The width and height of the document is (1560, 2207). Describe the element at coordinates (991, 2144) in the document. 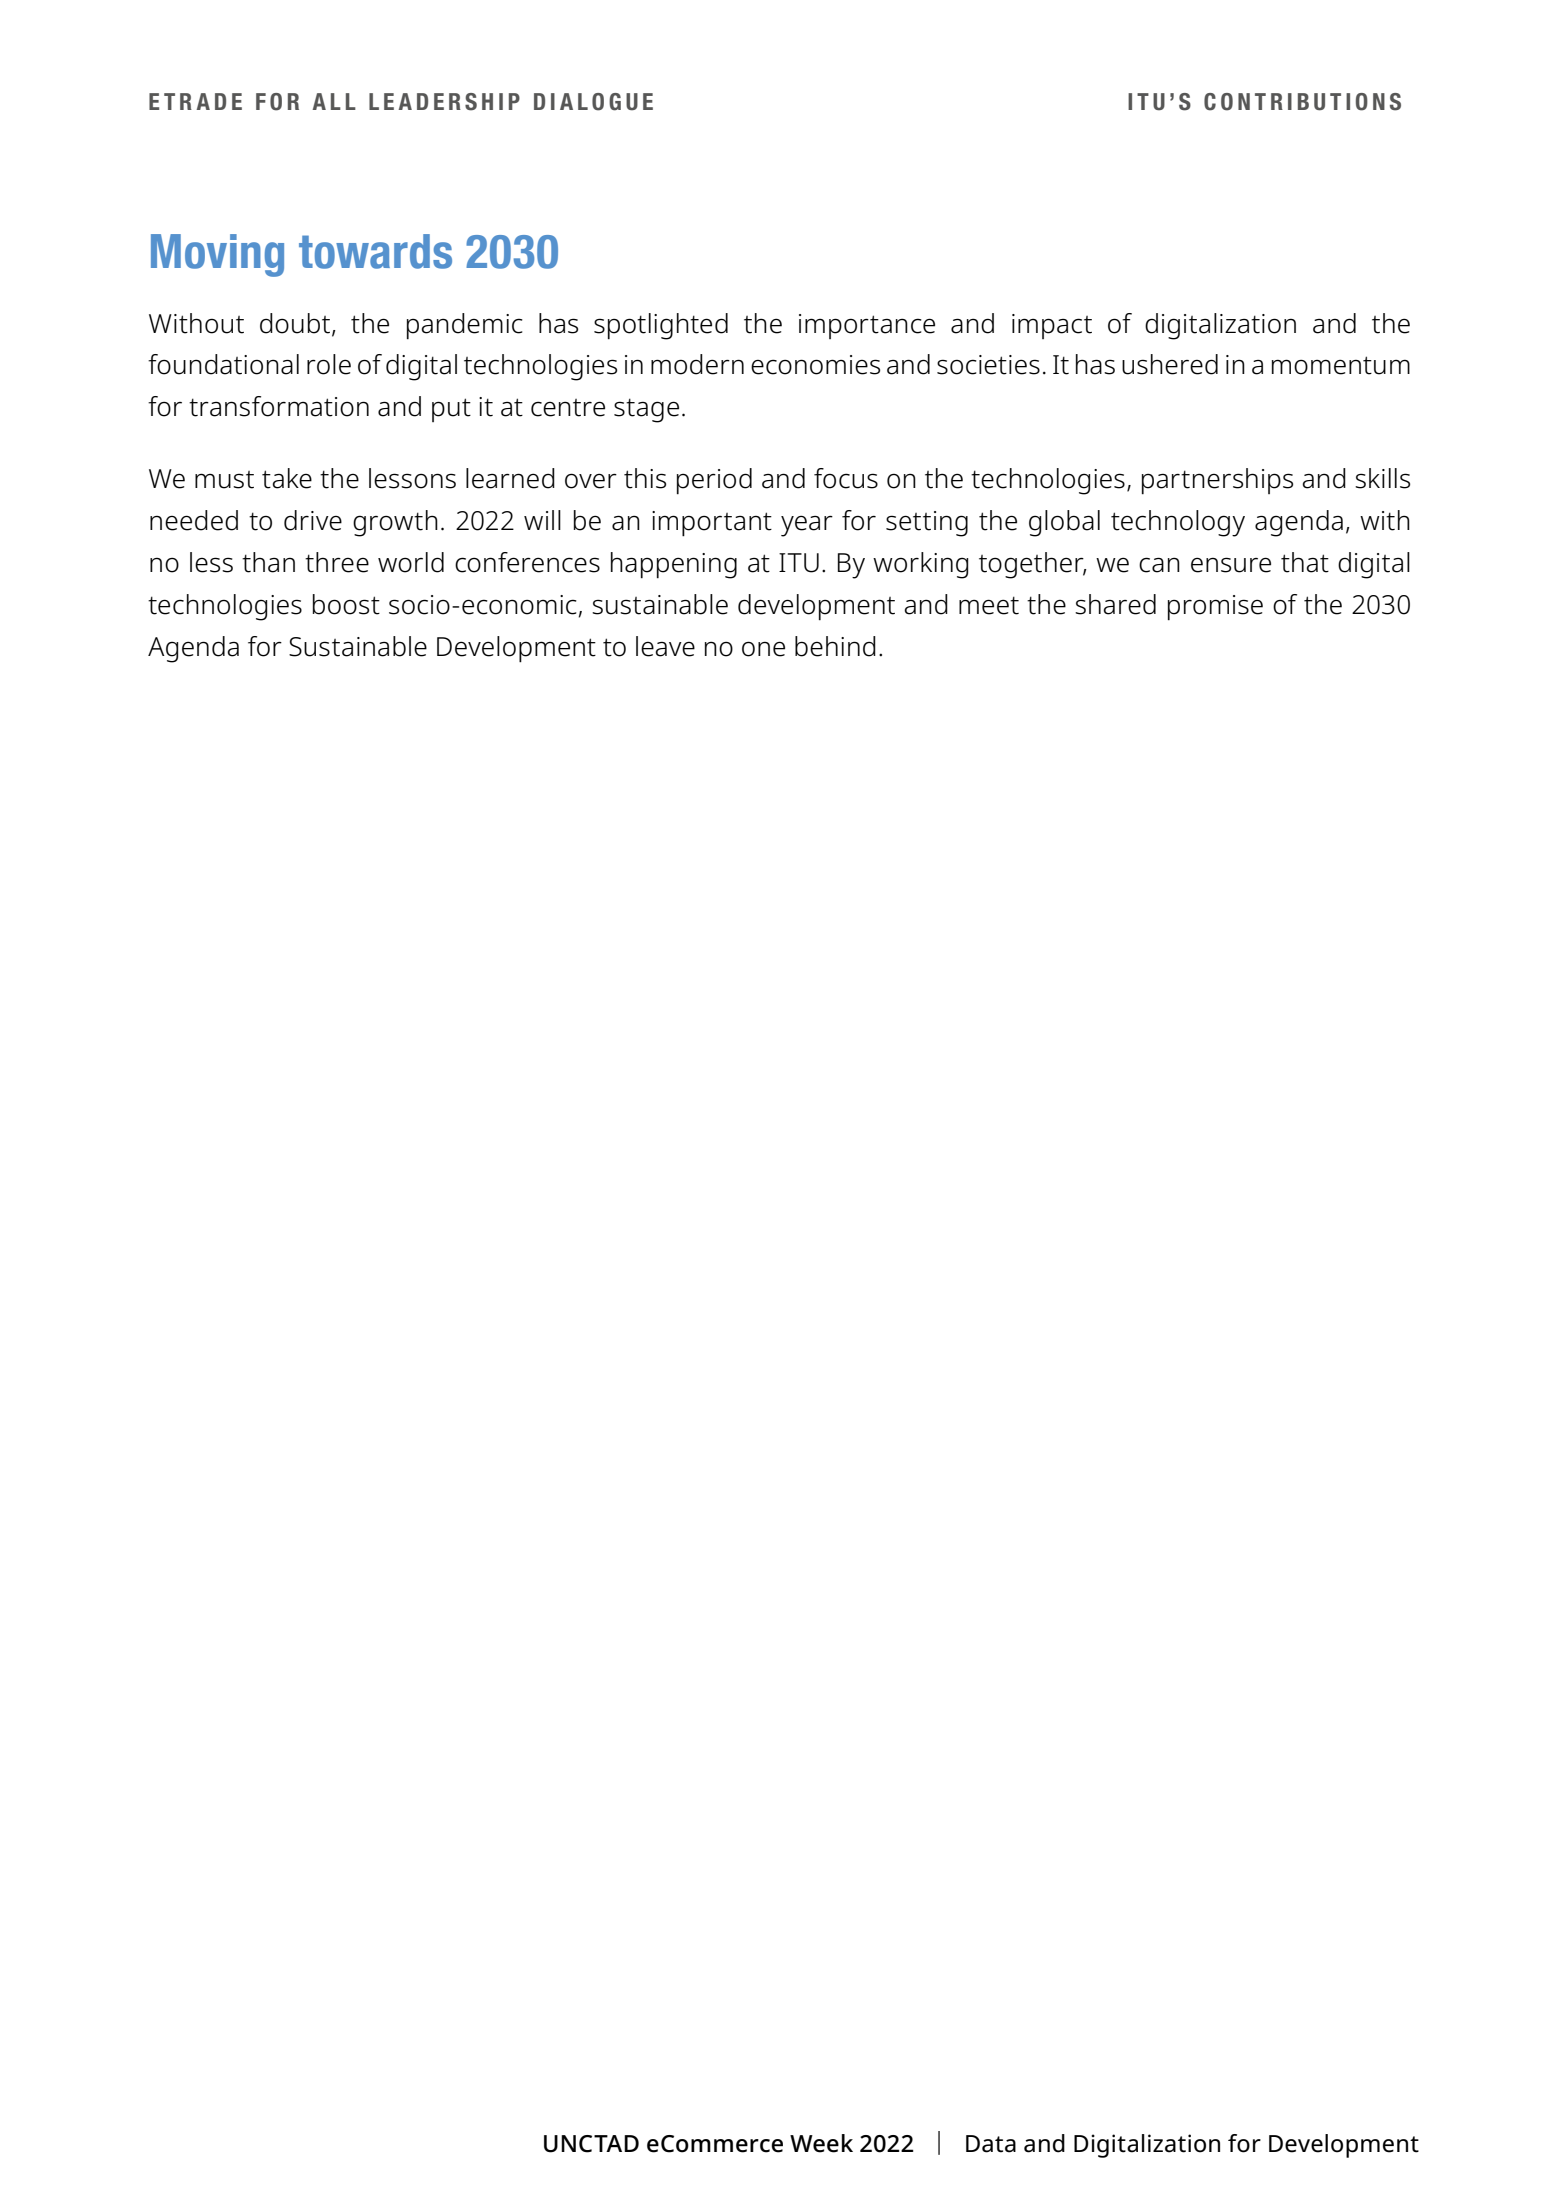

I see `Data` at that location.
